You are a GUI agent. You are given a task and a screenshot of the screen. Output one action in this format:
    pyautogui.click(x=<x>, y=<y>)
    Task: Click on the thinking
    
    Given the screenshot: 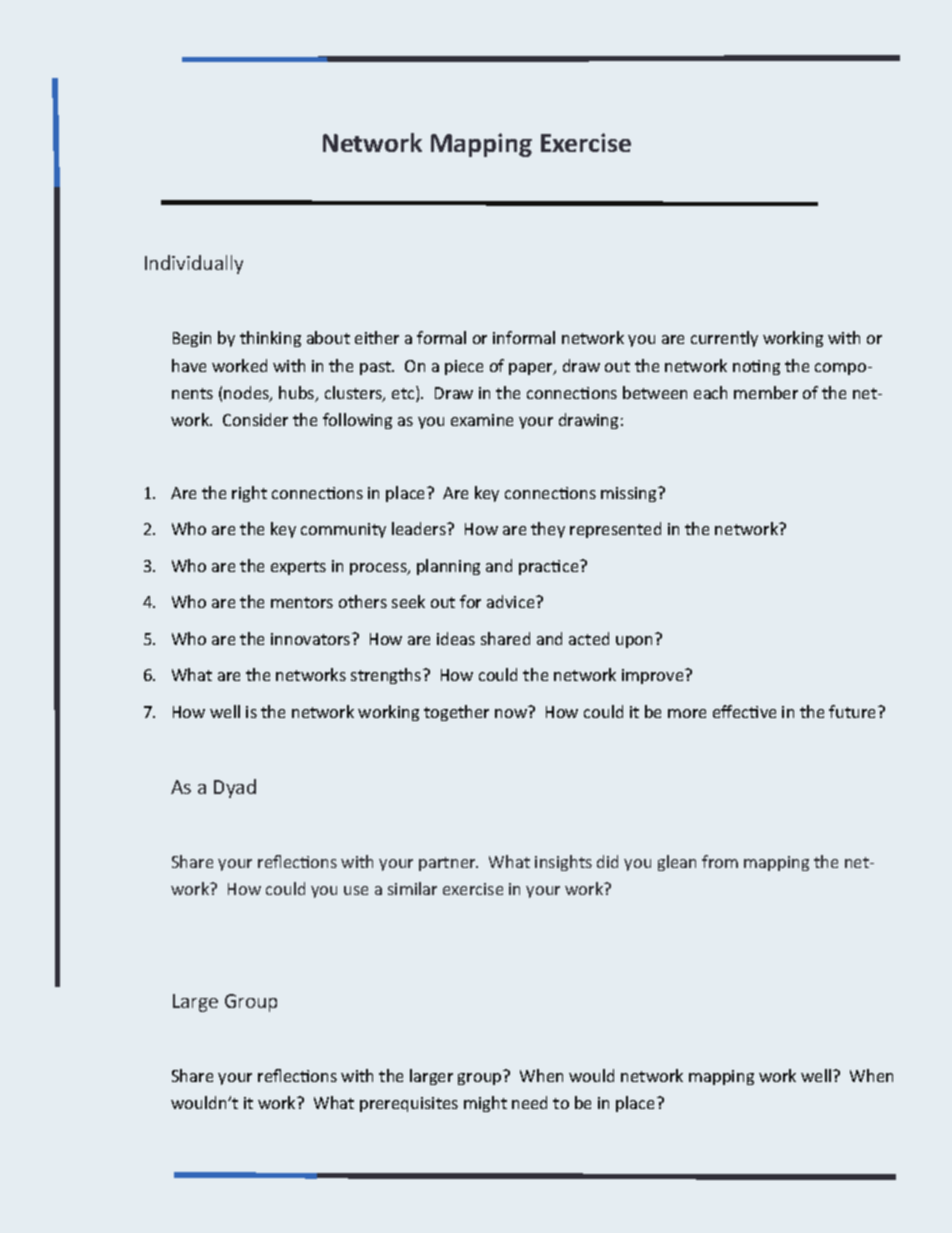 What is the action you would take?
    pyautogui.click(x=270, y=339)
